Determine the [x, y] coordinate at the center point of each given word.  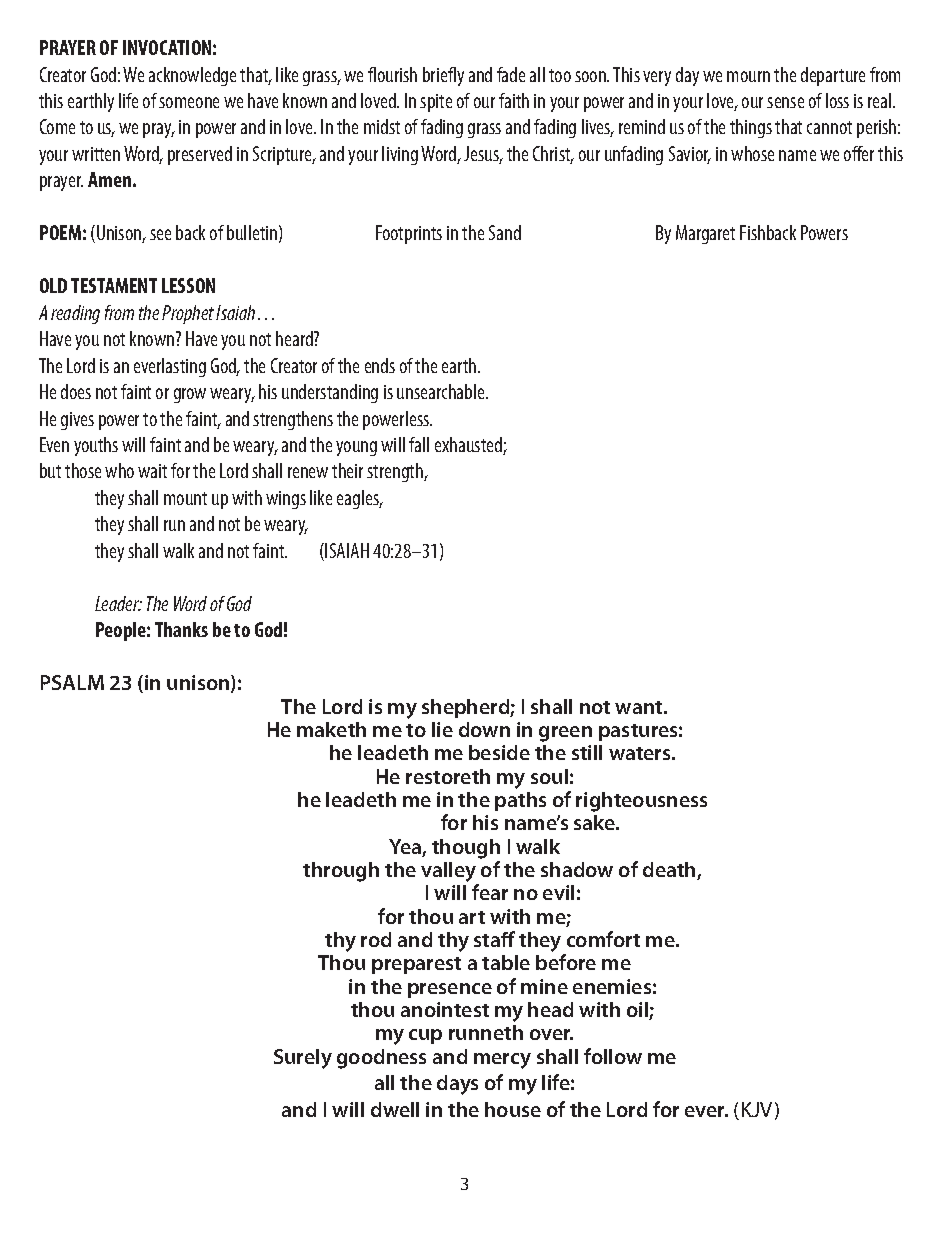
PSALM [72, 682]
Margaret [705, 234]
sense [785, 102]
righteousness [641, 802]
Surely [303, 1059]
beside [499, 752]
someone [189, 102]
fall [419, 444]
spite [436, 103]
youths [96, 446]
